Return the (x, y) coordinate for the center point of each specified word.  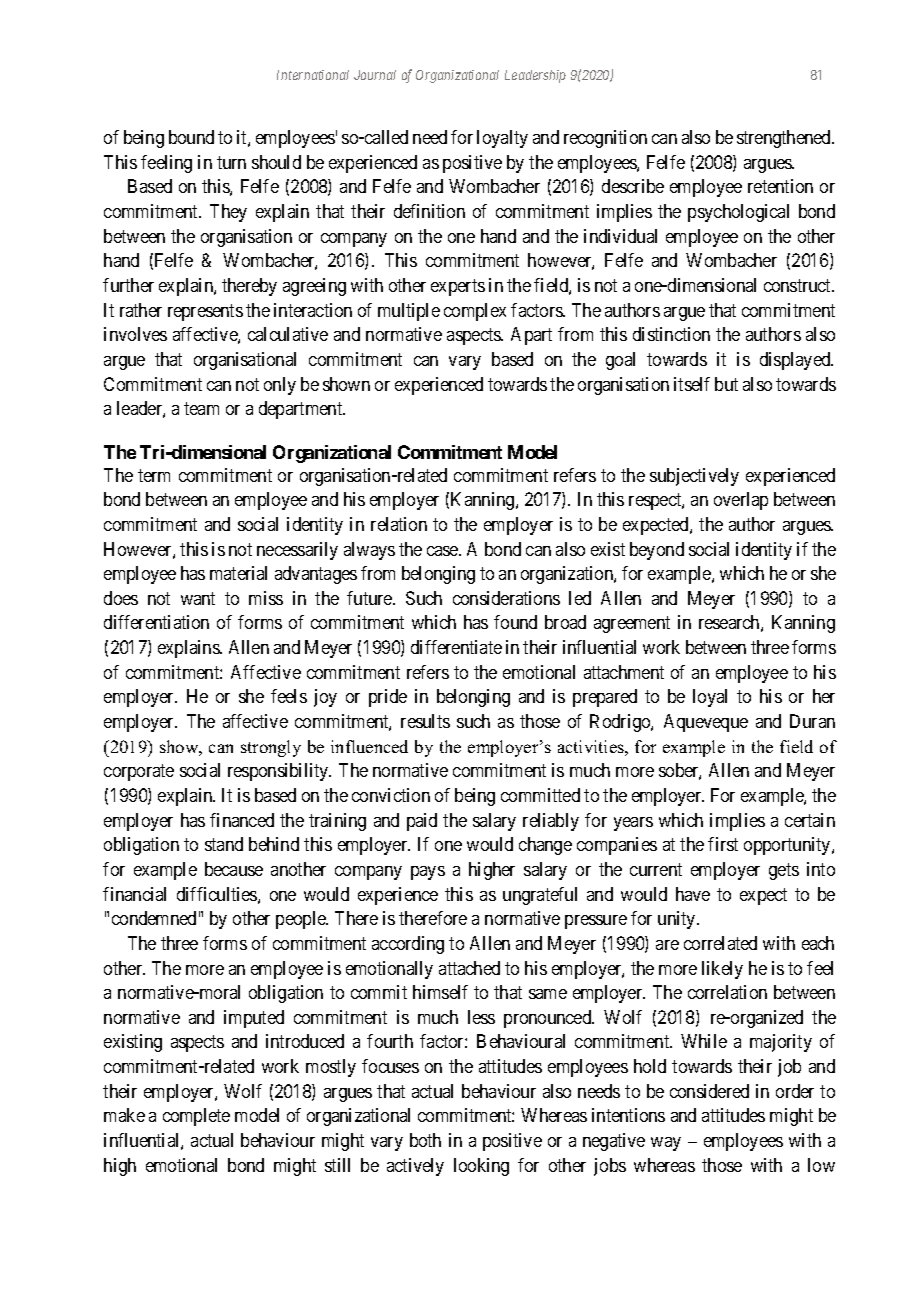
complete (196, 1117)
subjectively (694, 477)
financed (242, 820)
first (723, 844)
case (443, 551)
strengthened (785, 139)
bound (191, 137)
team (201, 409)
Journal (375, 75)
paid (422, 822)
